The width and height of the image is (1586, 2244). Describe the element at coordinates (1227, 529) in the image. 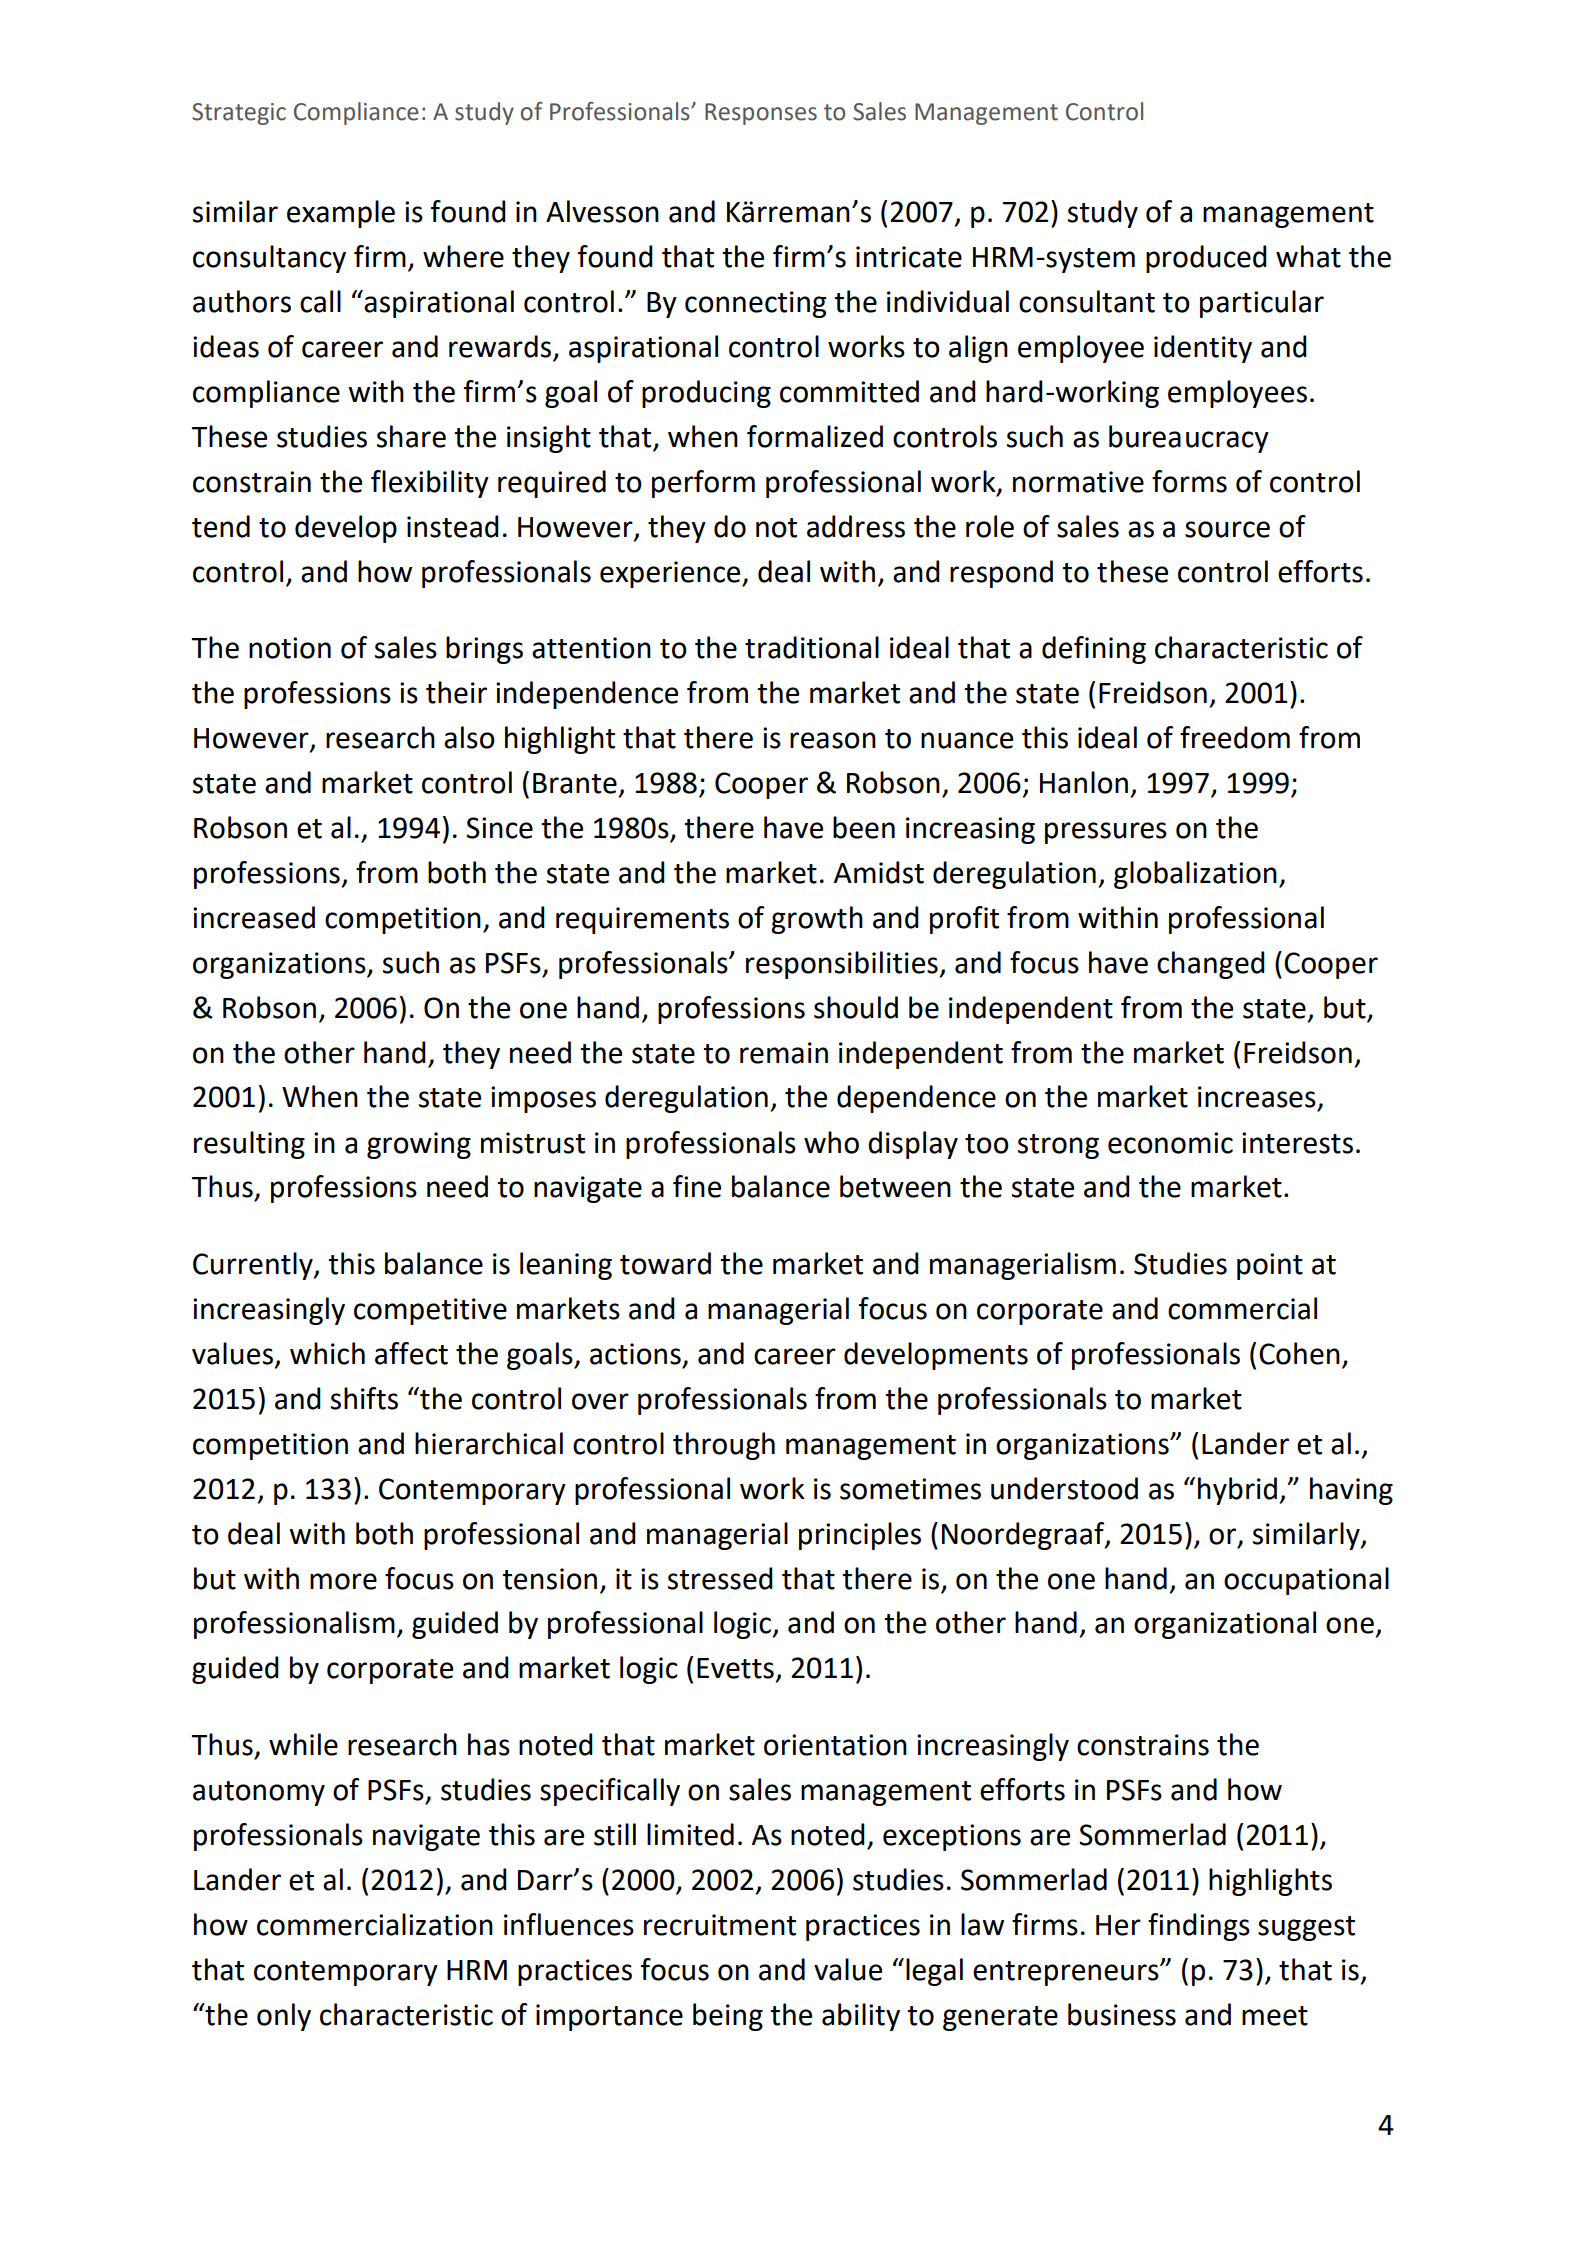

I see `source` at that location.
